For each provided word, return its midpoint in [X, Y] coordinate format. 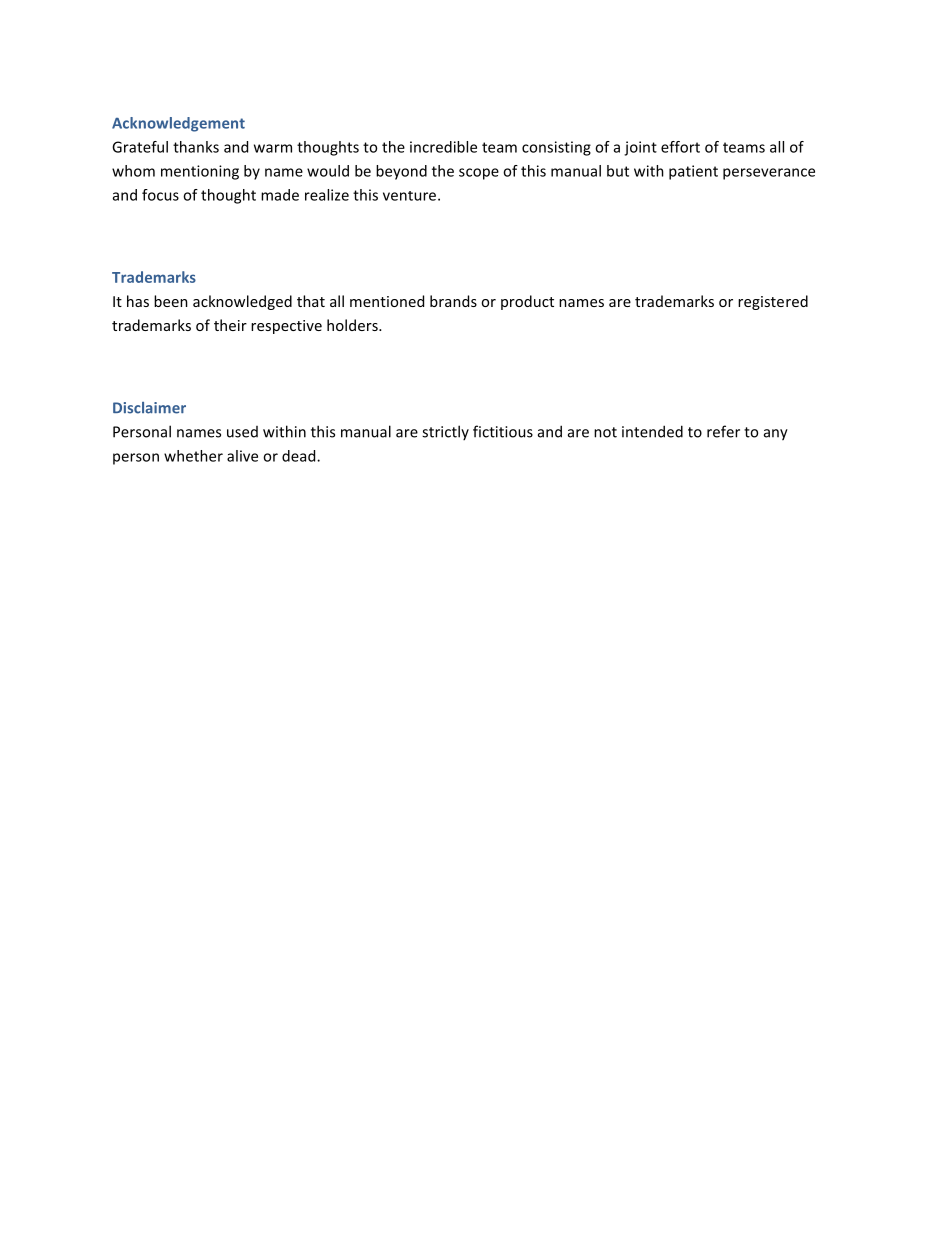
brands [453, 301]
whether [193, 456]
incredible [443, 147]
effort [680, 147]
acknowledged [242, 302]
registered [773, 302]
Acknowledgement [178, 124]
